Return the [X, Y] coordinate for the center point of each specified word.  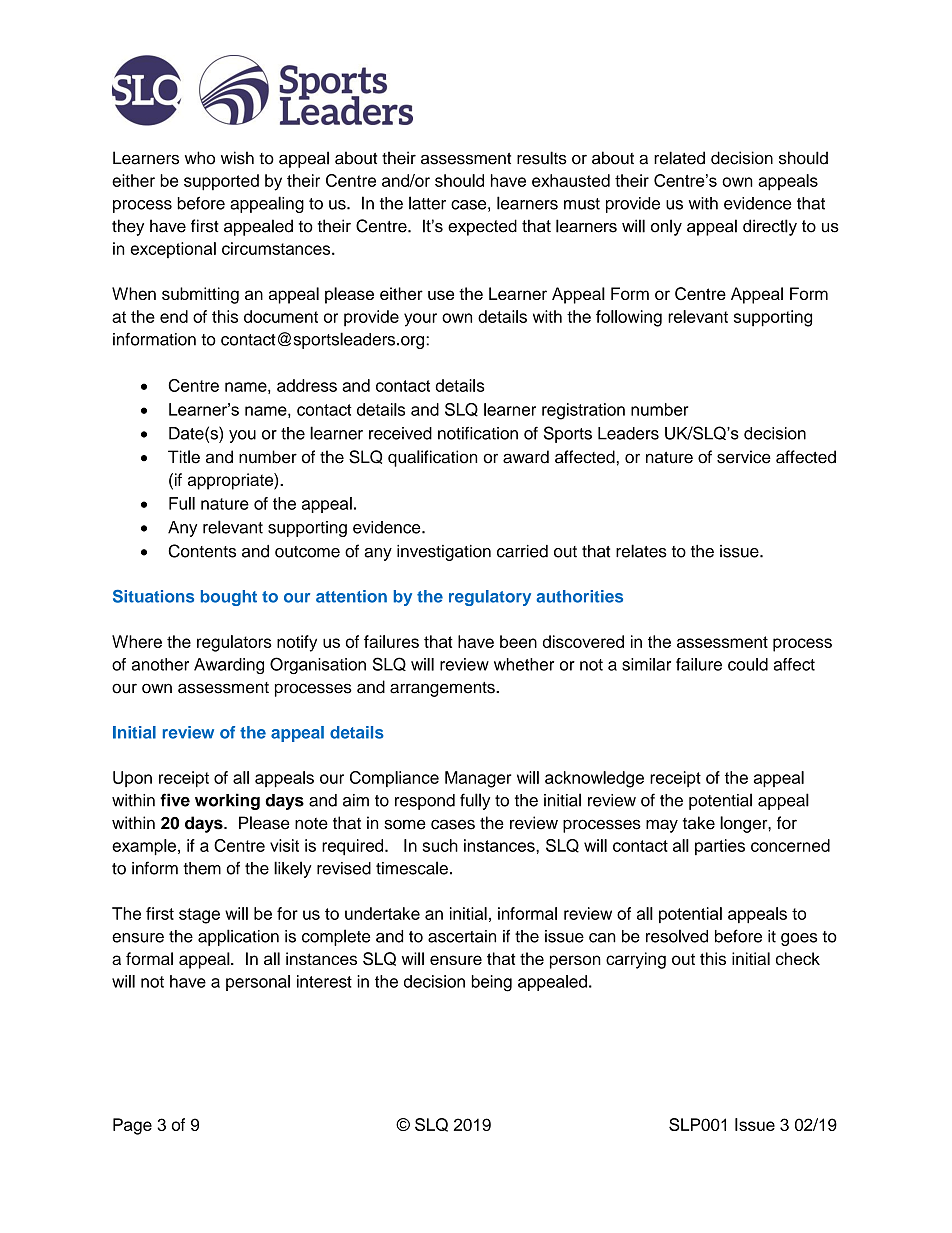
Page [132, 1126]
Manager [478, 779]
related [679, 158]
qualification [432, 458]
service [744, 457]
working [227, 801]
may [662, 826]
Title [184, 457]
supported [221, 182]
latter [427, 203]
